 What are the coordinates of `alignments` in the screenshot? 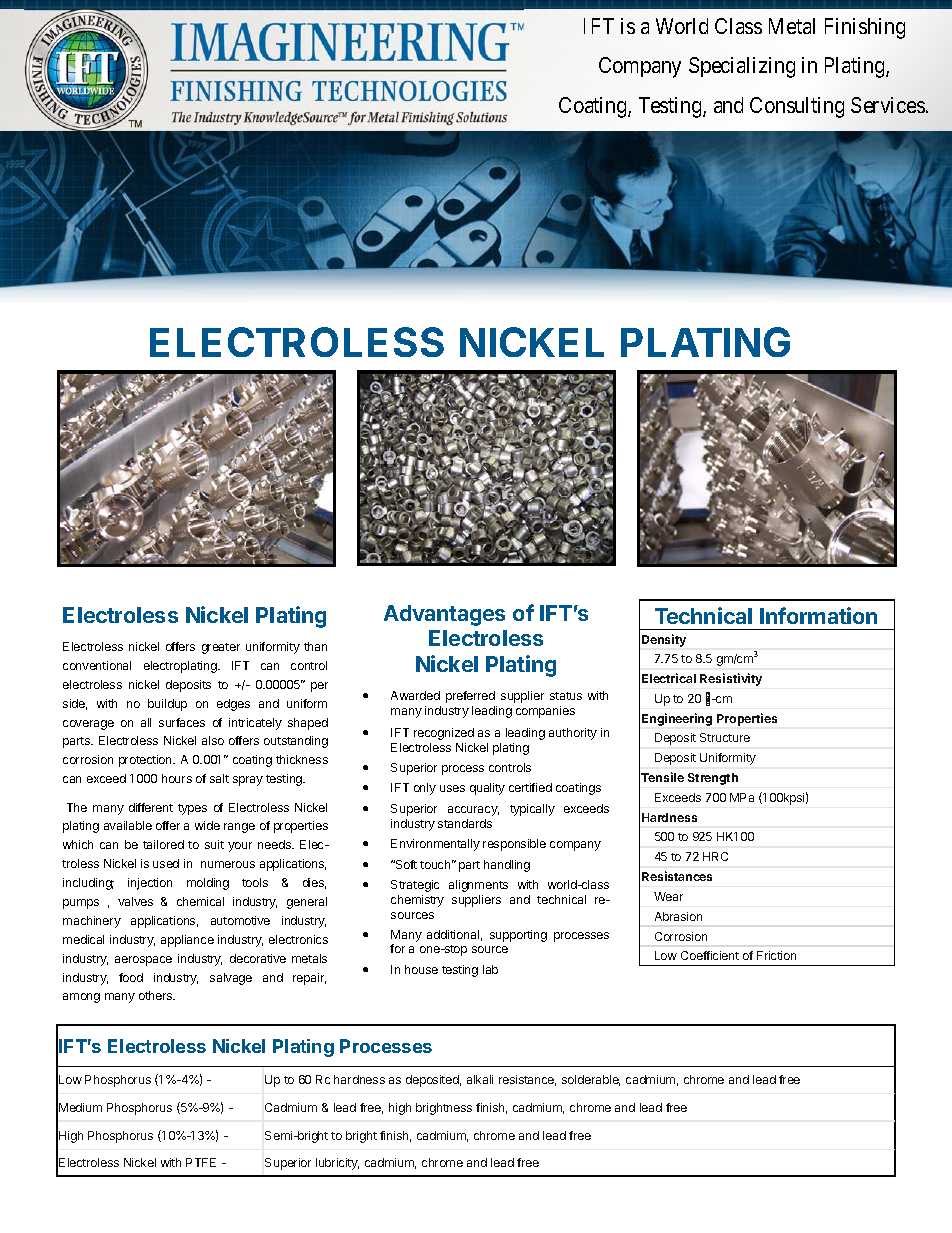 It's located at (478, 886).
